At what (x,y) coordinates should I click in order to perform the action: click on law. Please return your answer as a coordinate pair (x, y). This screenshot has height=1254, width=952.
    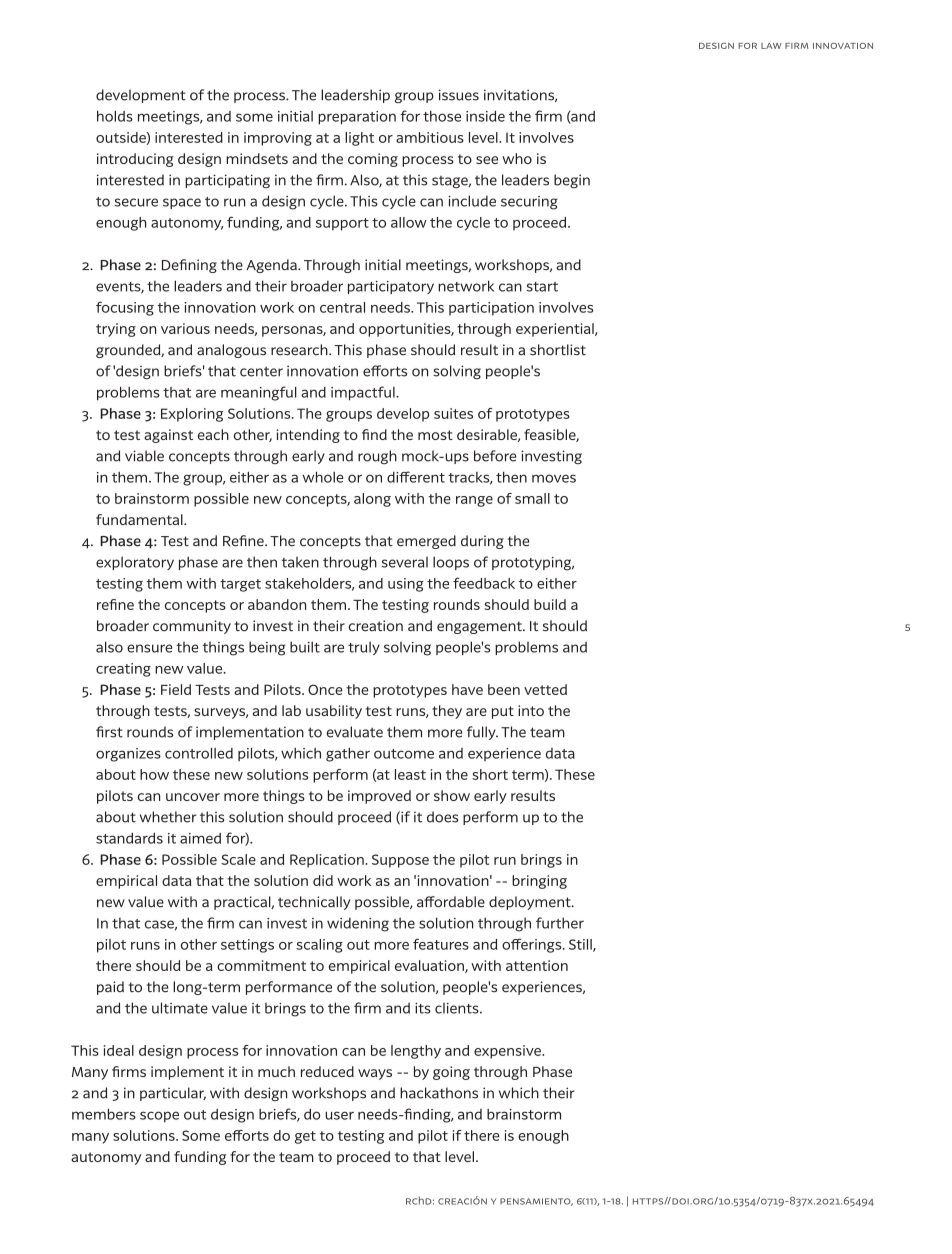
    Looking at the image, I should click on (771, 46).
